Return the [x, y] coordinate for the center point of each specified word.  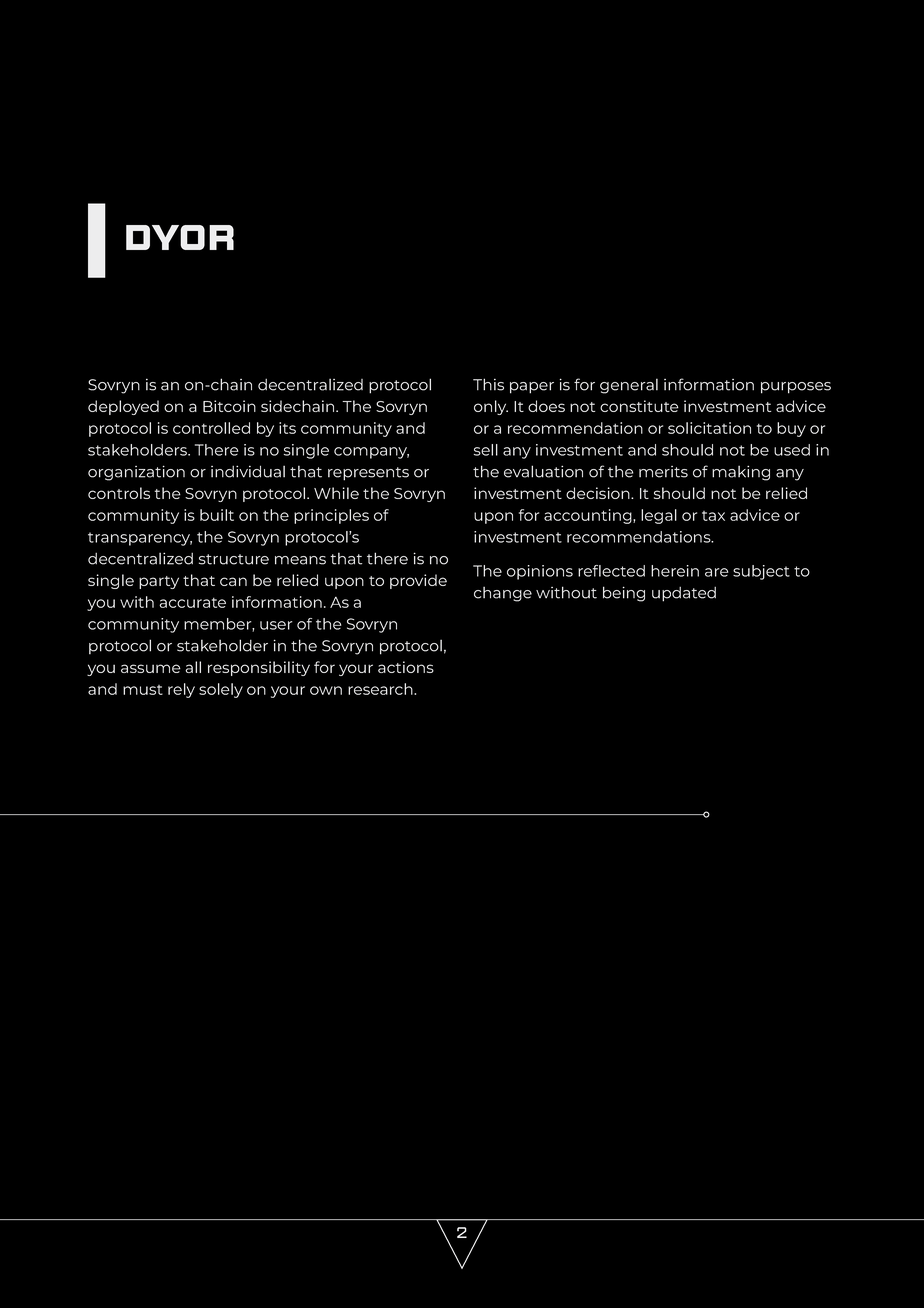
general [629, 386]
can [233, 581]
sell [486, 450]
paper [532, 388]
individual [248, 471]
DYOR [180, 237]
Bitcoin [229, 406]
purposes [796, 388]
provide [418, 581]
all [193, 667]
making [741, 473]
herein [675, 571]
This [488, 384]
